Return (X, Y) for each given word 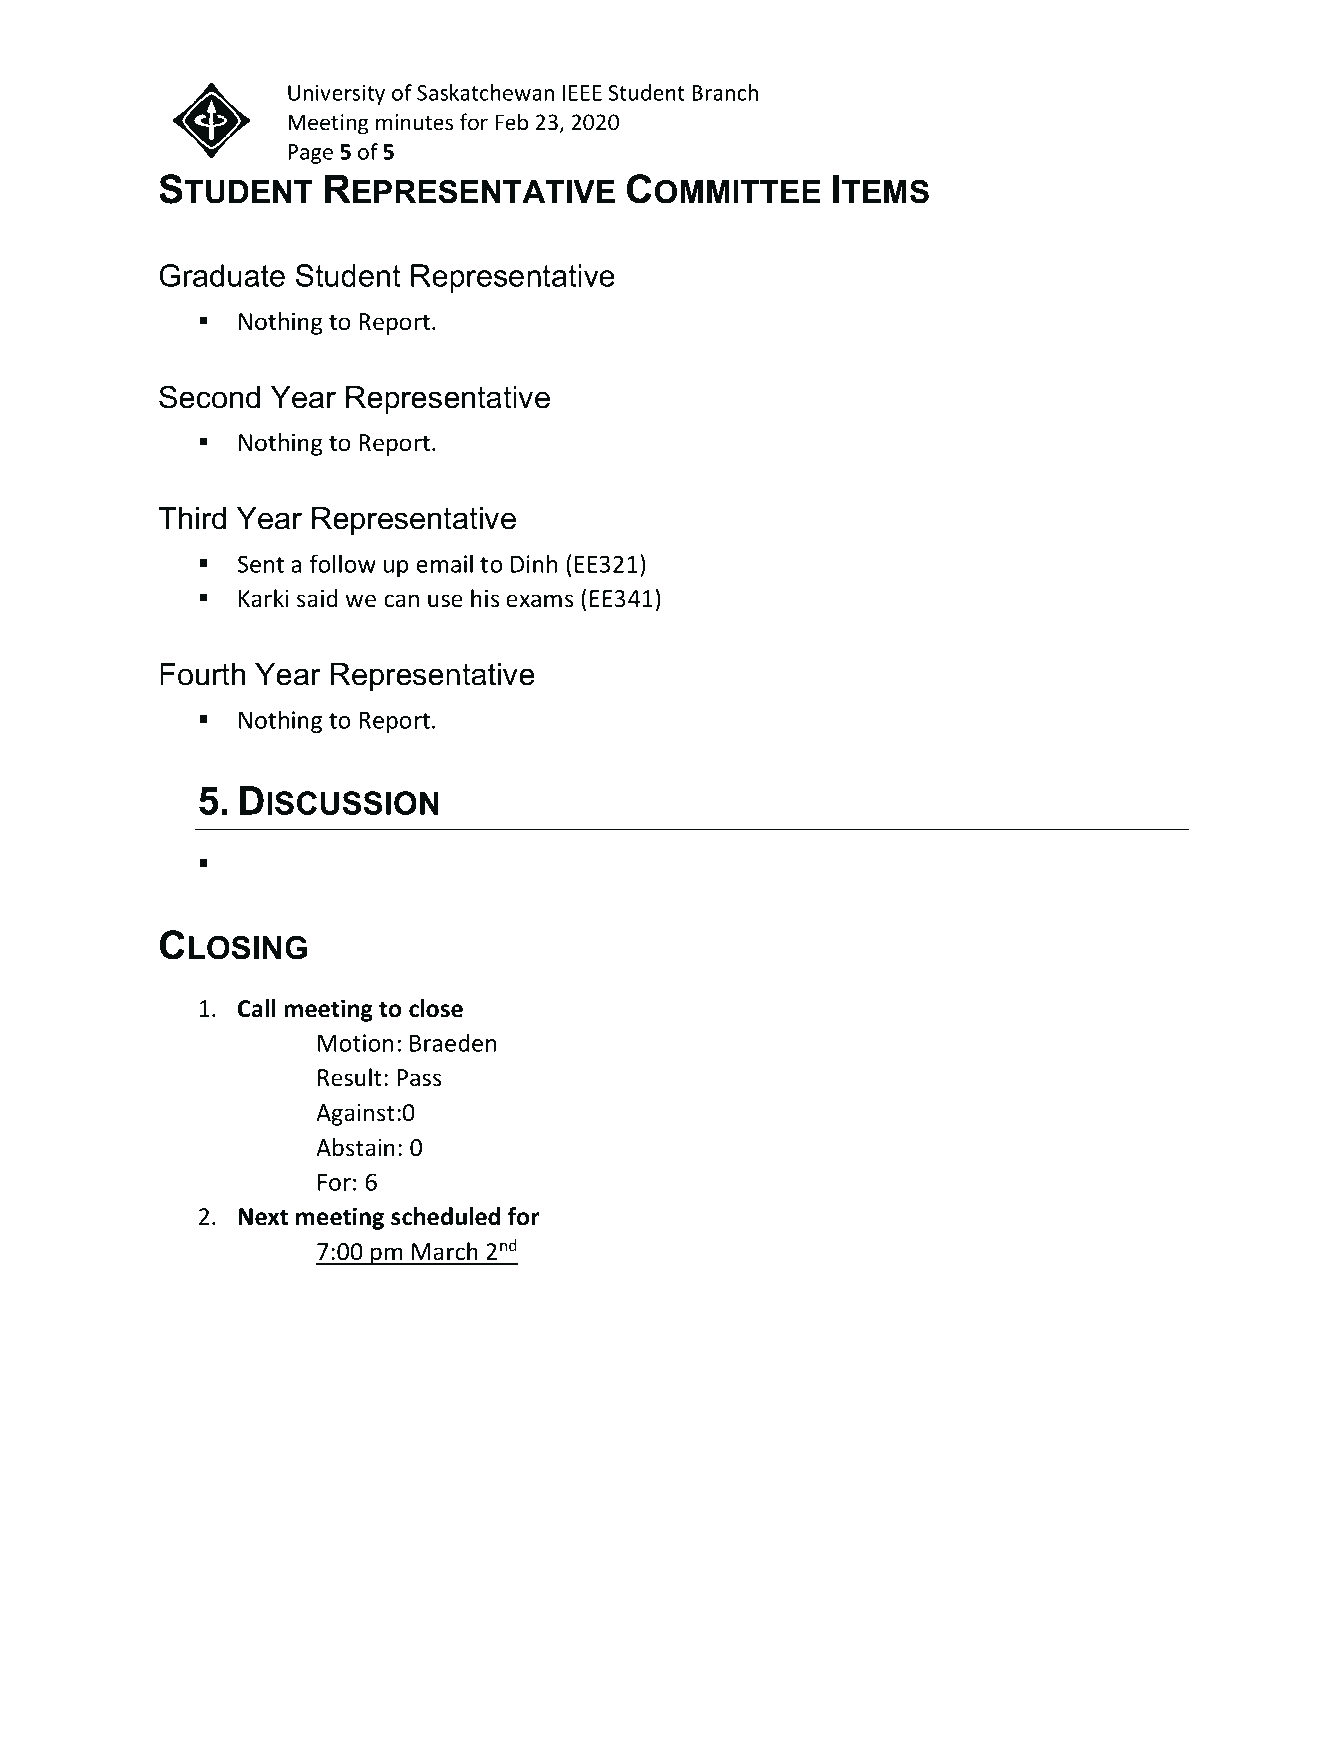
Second (209, 397)
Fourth (202, 674)
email (444, 563)
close (436, 1008)
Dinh (534, 563)
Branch (725, 92)
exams (540, 601)
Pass (419, 1078)
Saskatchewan (485, 92)
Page (310, 154)
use (445, 601)
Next (263, 1217)
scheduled (445, 1216)
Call (257, 1008)
